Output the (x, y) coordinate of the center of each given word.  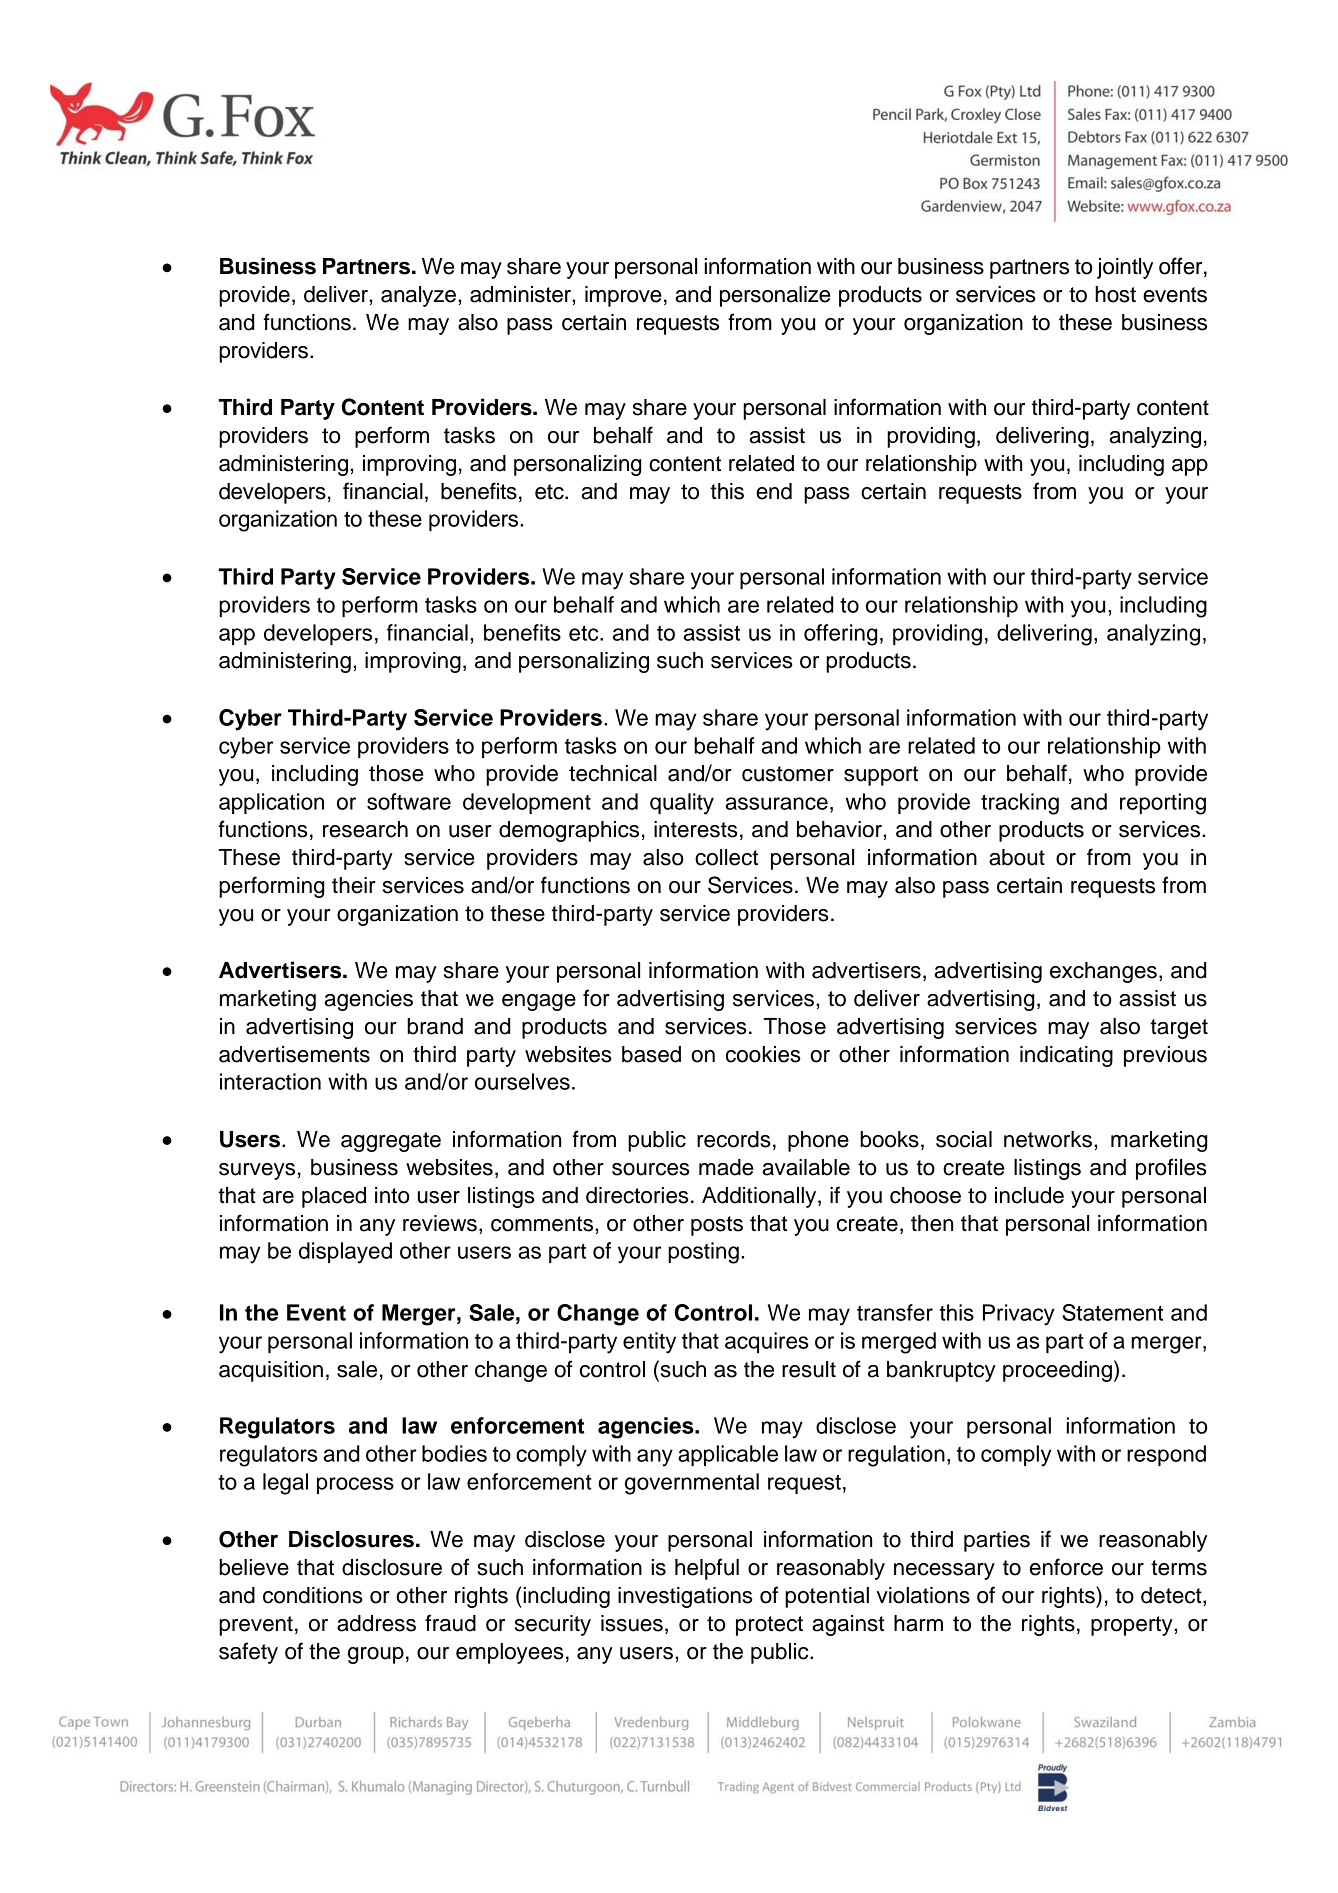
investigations (685, 1597)
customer (788, 774)
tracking (1020, 804)
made (726, 1167)
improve (623, 296)
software (409, 801)
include (1029, 1195)
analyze (418, 296)
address (376, 1623)
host (1115, 294)
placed (334, 1197)
